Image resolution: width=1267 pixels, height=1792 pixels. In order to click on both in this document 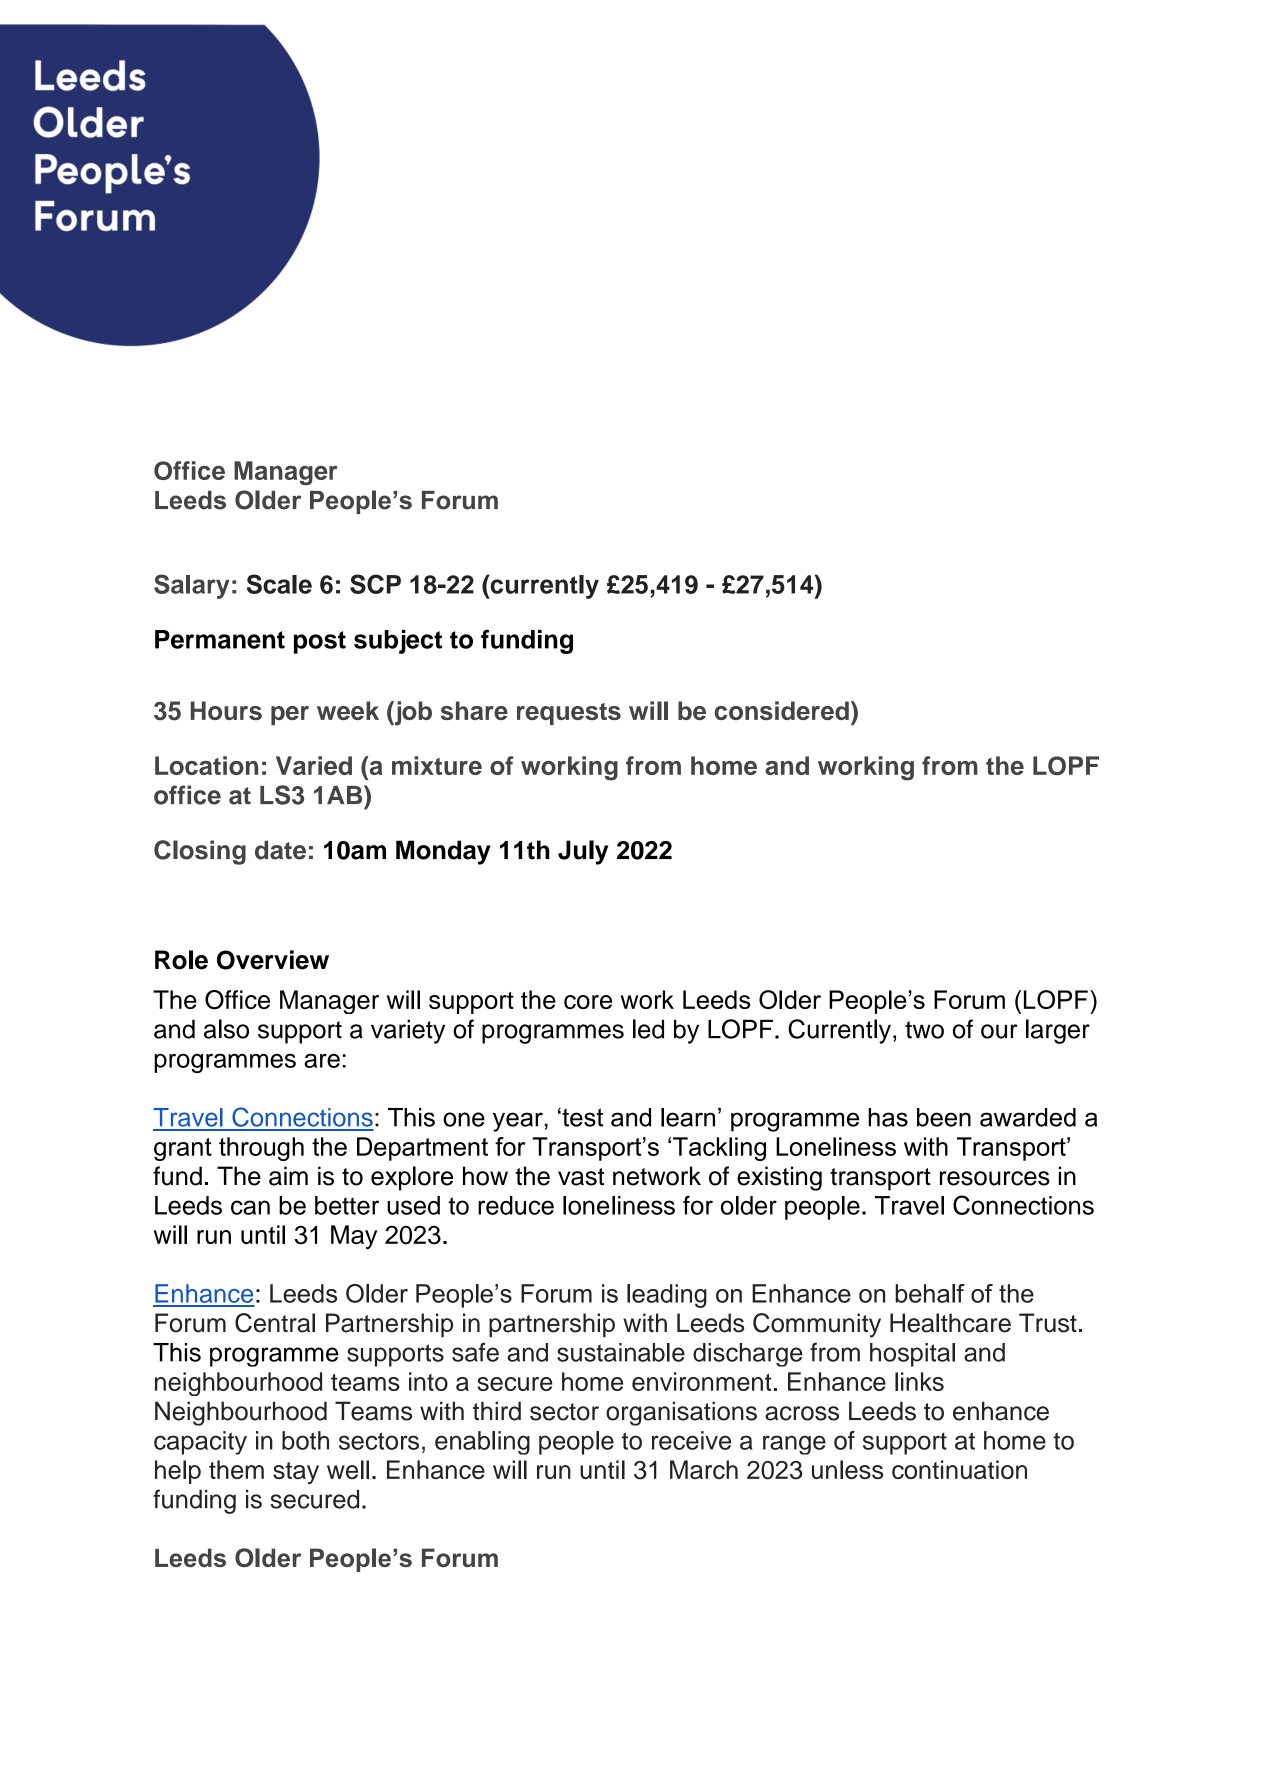, I will do `click(305, 1440)`.
